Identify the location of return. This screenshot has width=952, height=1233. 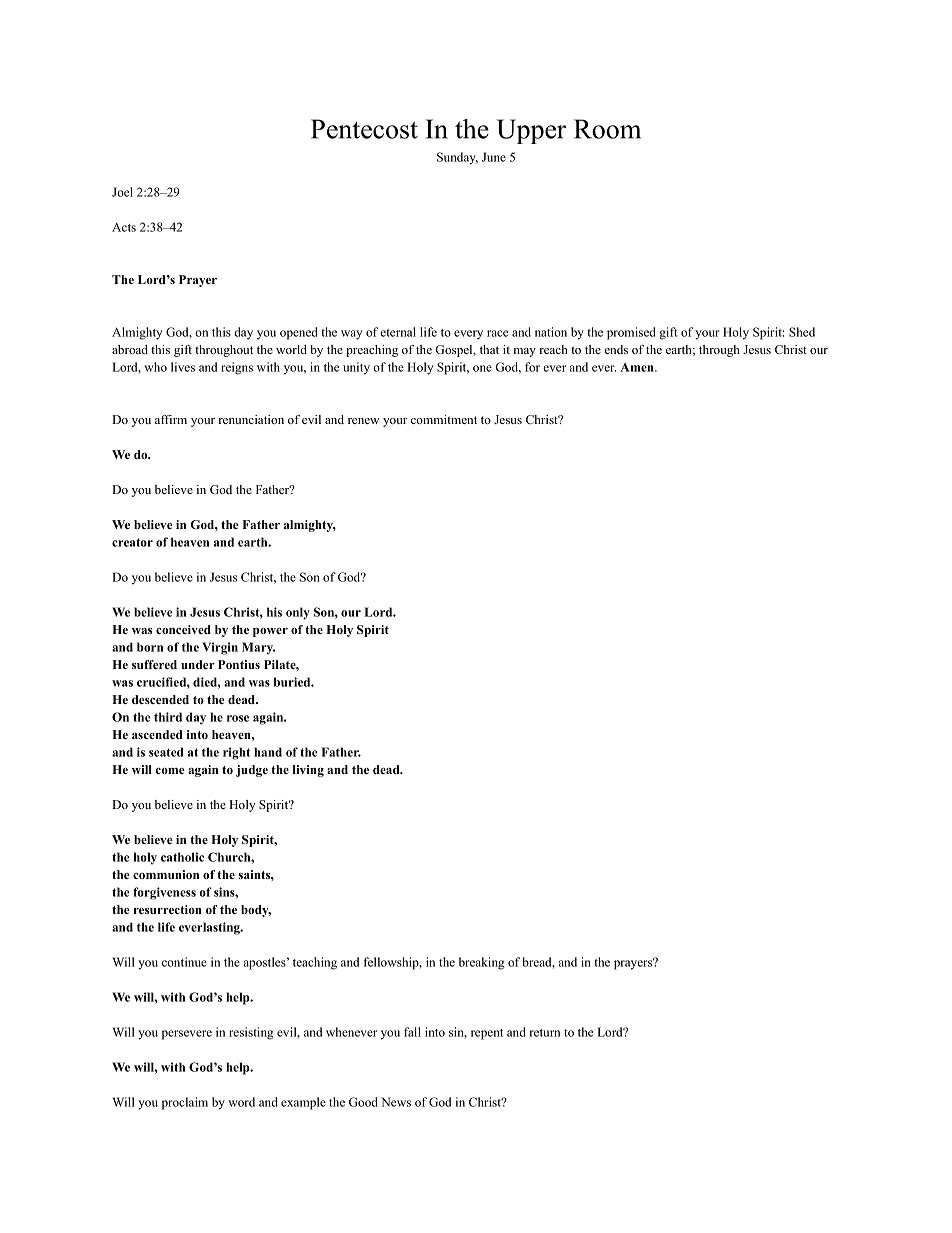
(545, 1033).
